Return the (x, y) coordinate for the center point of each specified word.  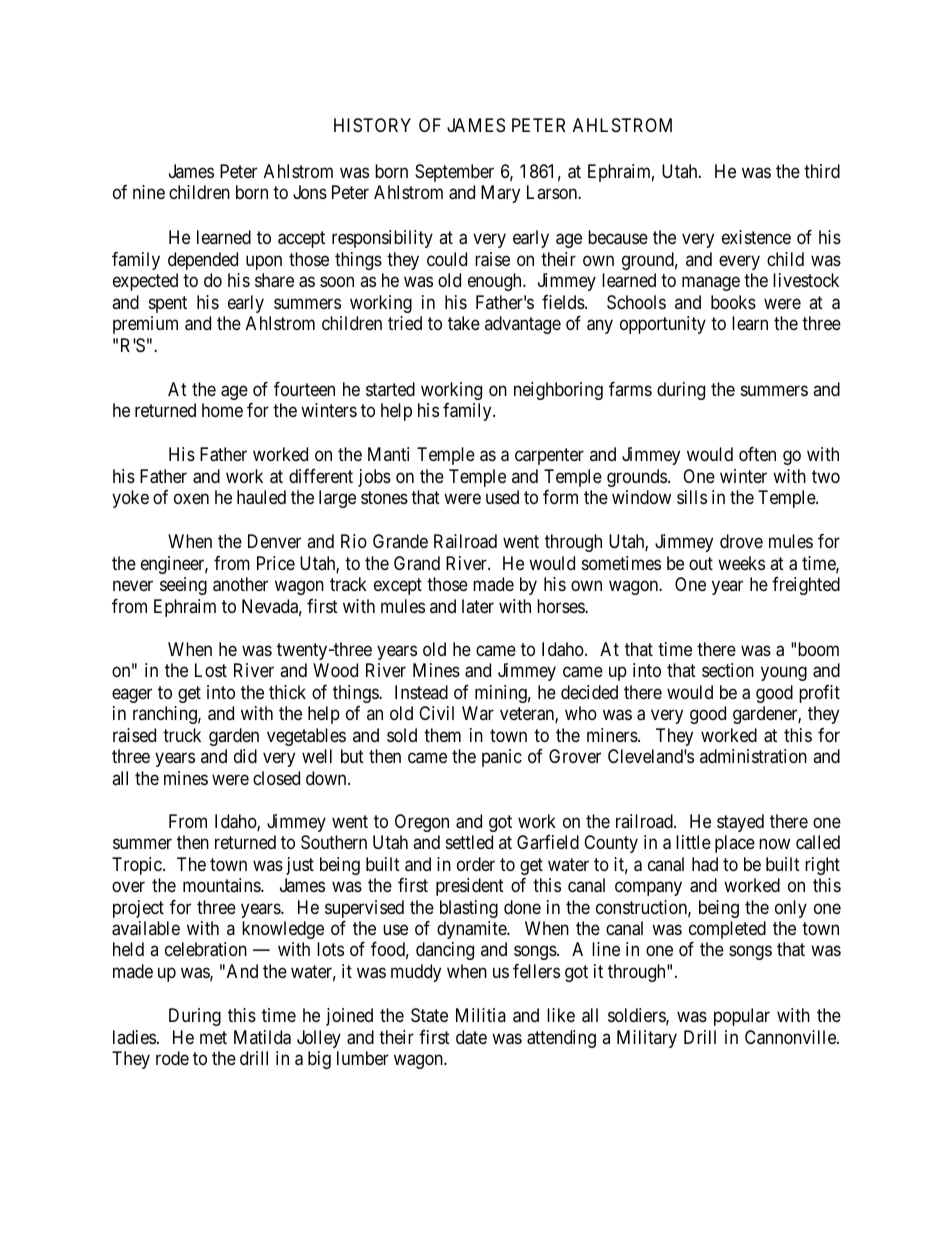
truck (182, 735)
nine (149, 192)
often (757, 454)
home (222, 410)
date (471, 1037)
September (454, 173)
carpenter (549, 457)
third (822, 171)
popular (742, 1017)
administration (753, 756)
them (442, 735)
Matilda (262, 1037)
